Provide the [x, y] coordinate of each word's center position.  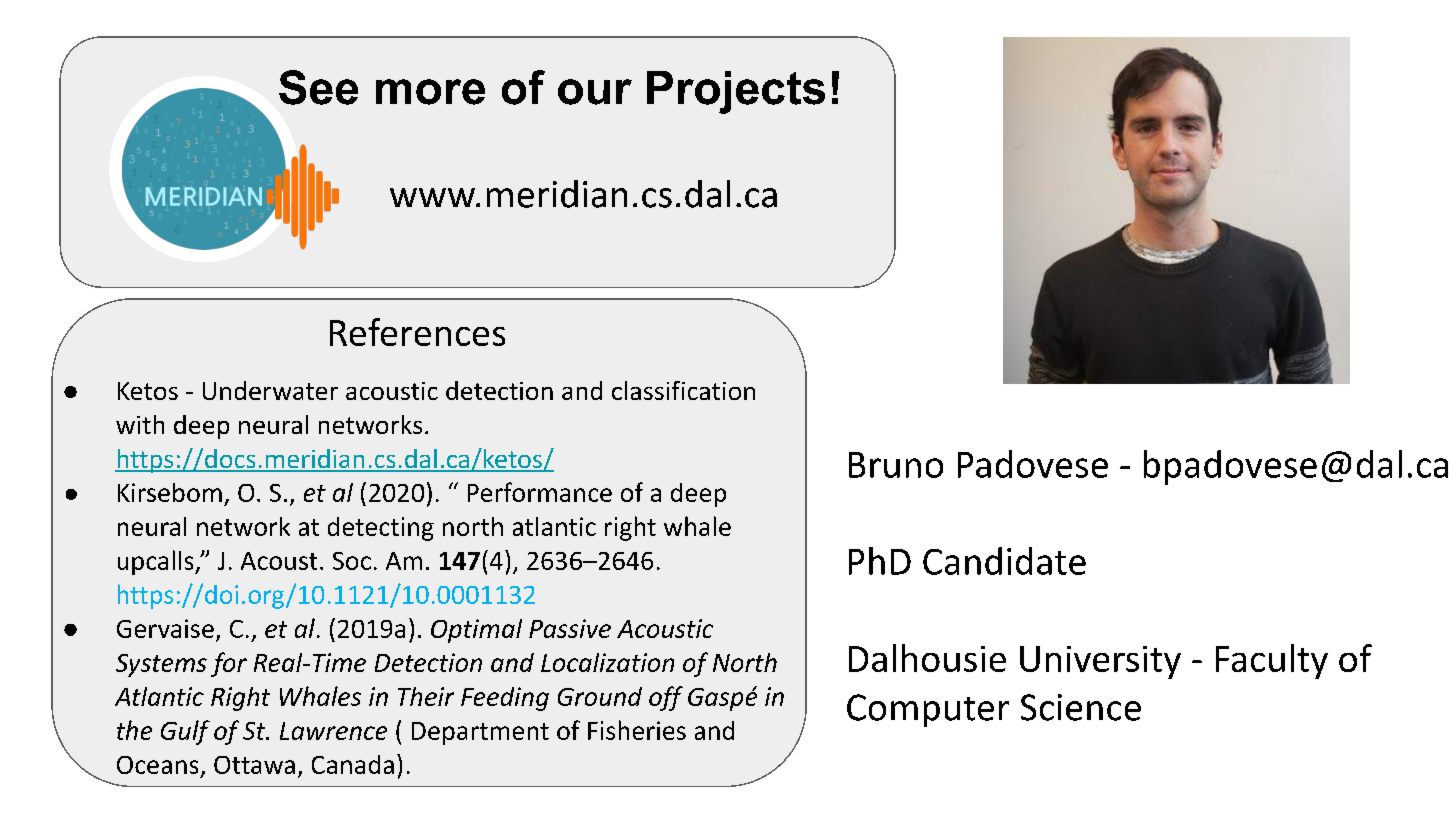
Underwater [270, 390]
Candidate [1004, 561]
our [595, 92]
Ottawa [254, 765]
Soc [352, 561]
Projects [736, 92]
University [1100, 662]
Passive [570, 628]
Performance [540, 492]
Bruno [896, 465]
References [417, 332]
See [318, 87]
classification [683, 390]
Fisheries [637, 730]
